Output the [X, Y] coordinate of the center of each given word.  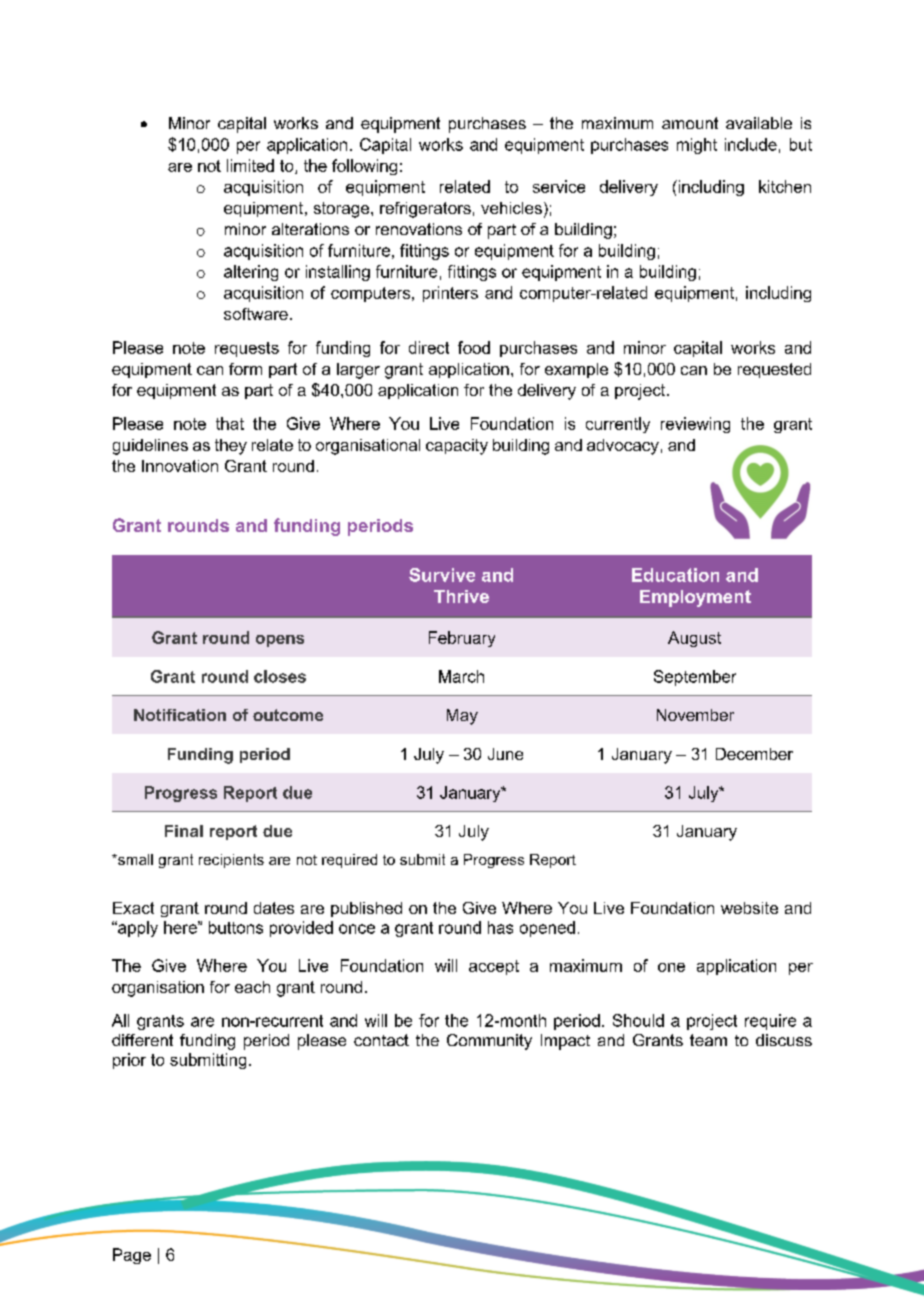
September [695, 678]
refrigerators [425, 210]
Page [132, 1256]
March [461, 676]
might [697, 146]
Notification [180, 715]
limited [250, 165]
